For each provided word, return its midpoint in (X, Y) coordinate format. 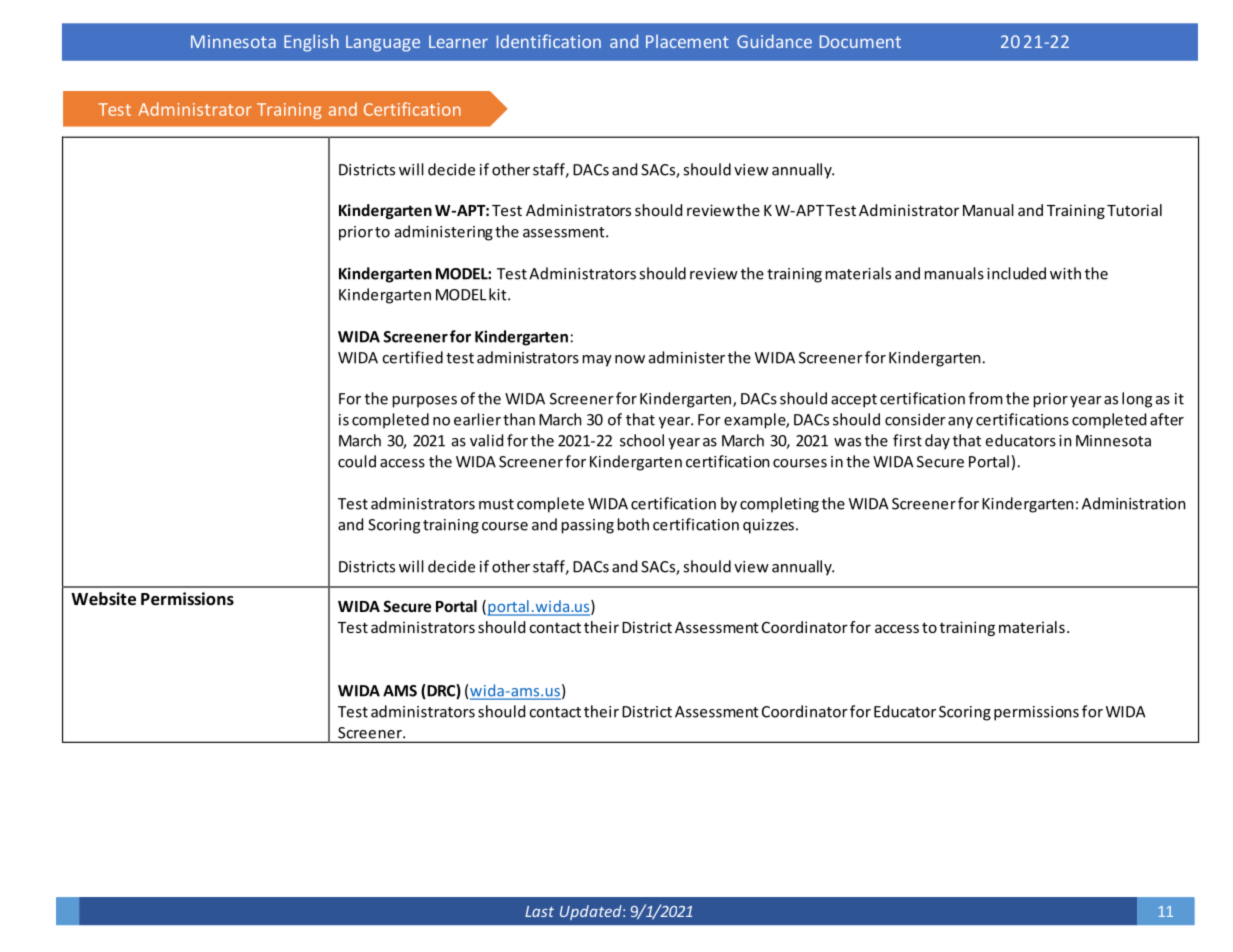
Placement (687, 41)
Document (860, 41)
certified (412, 357)
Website (103, 599)
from (986, 398)
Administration (1134, 503)
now (630, 359)
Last (539, 911)
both (633, 524)
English (311, 43)
